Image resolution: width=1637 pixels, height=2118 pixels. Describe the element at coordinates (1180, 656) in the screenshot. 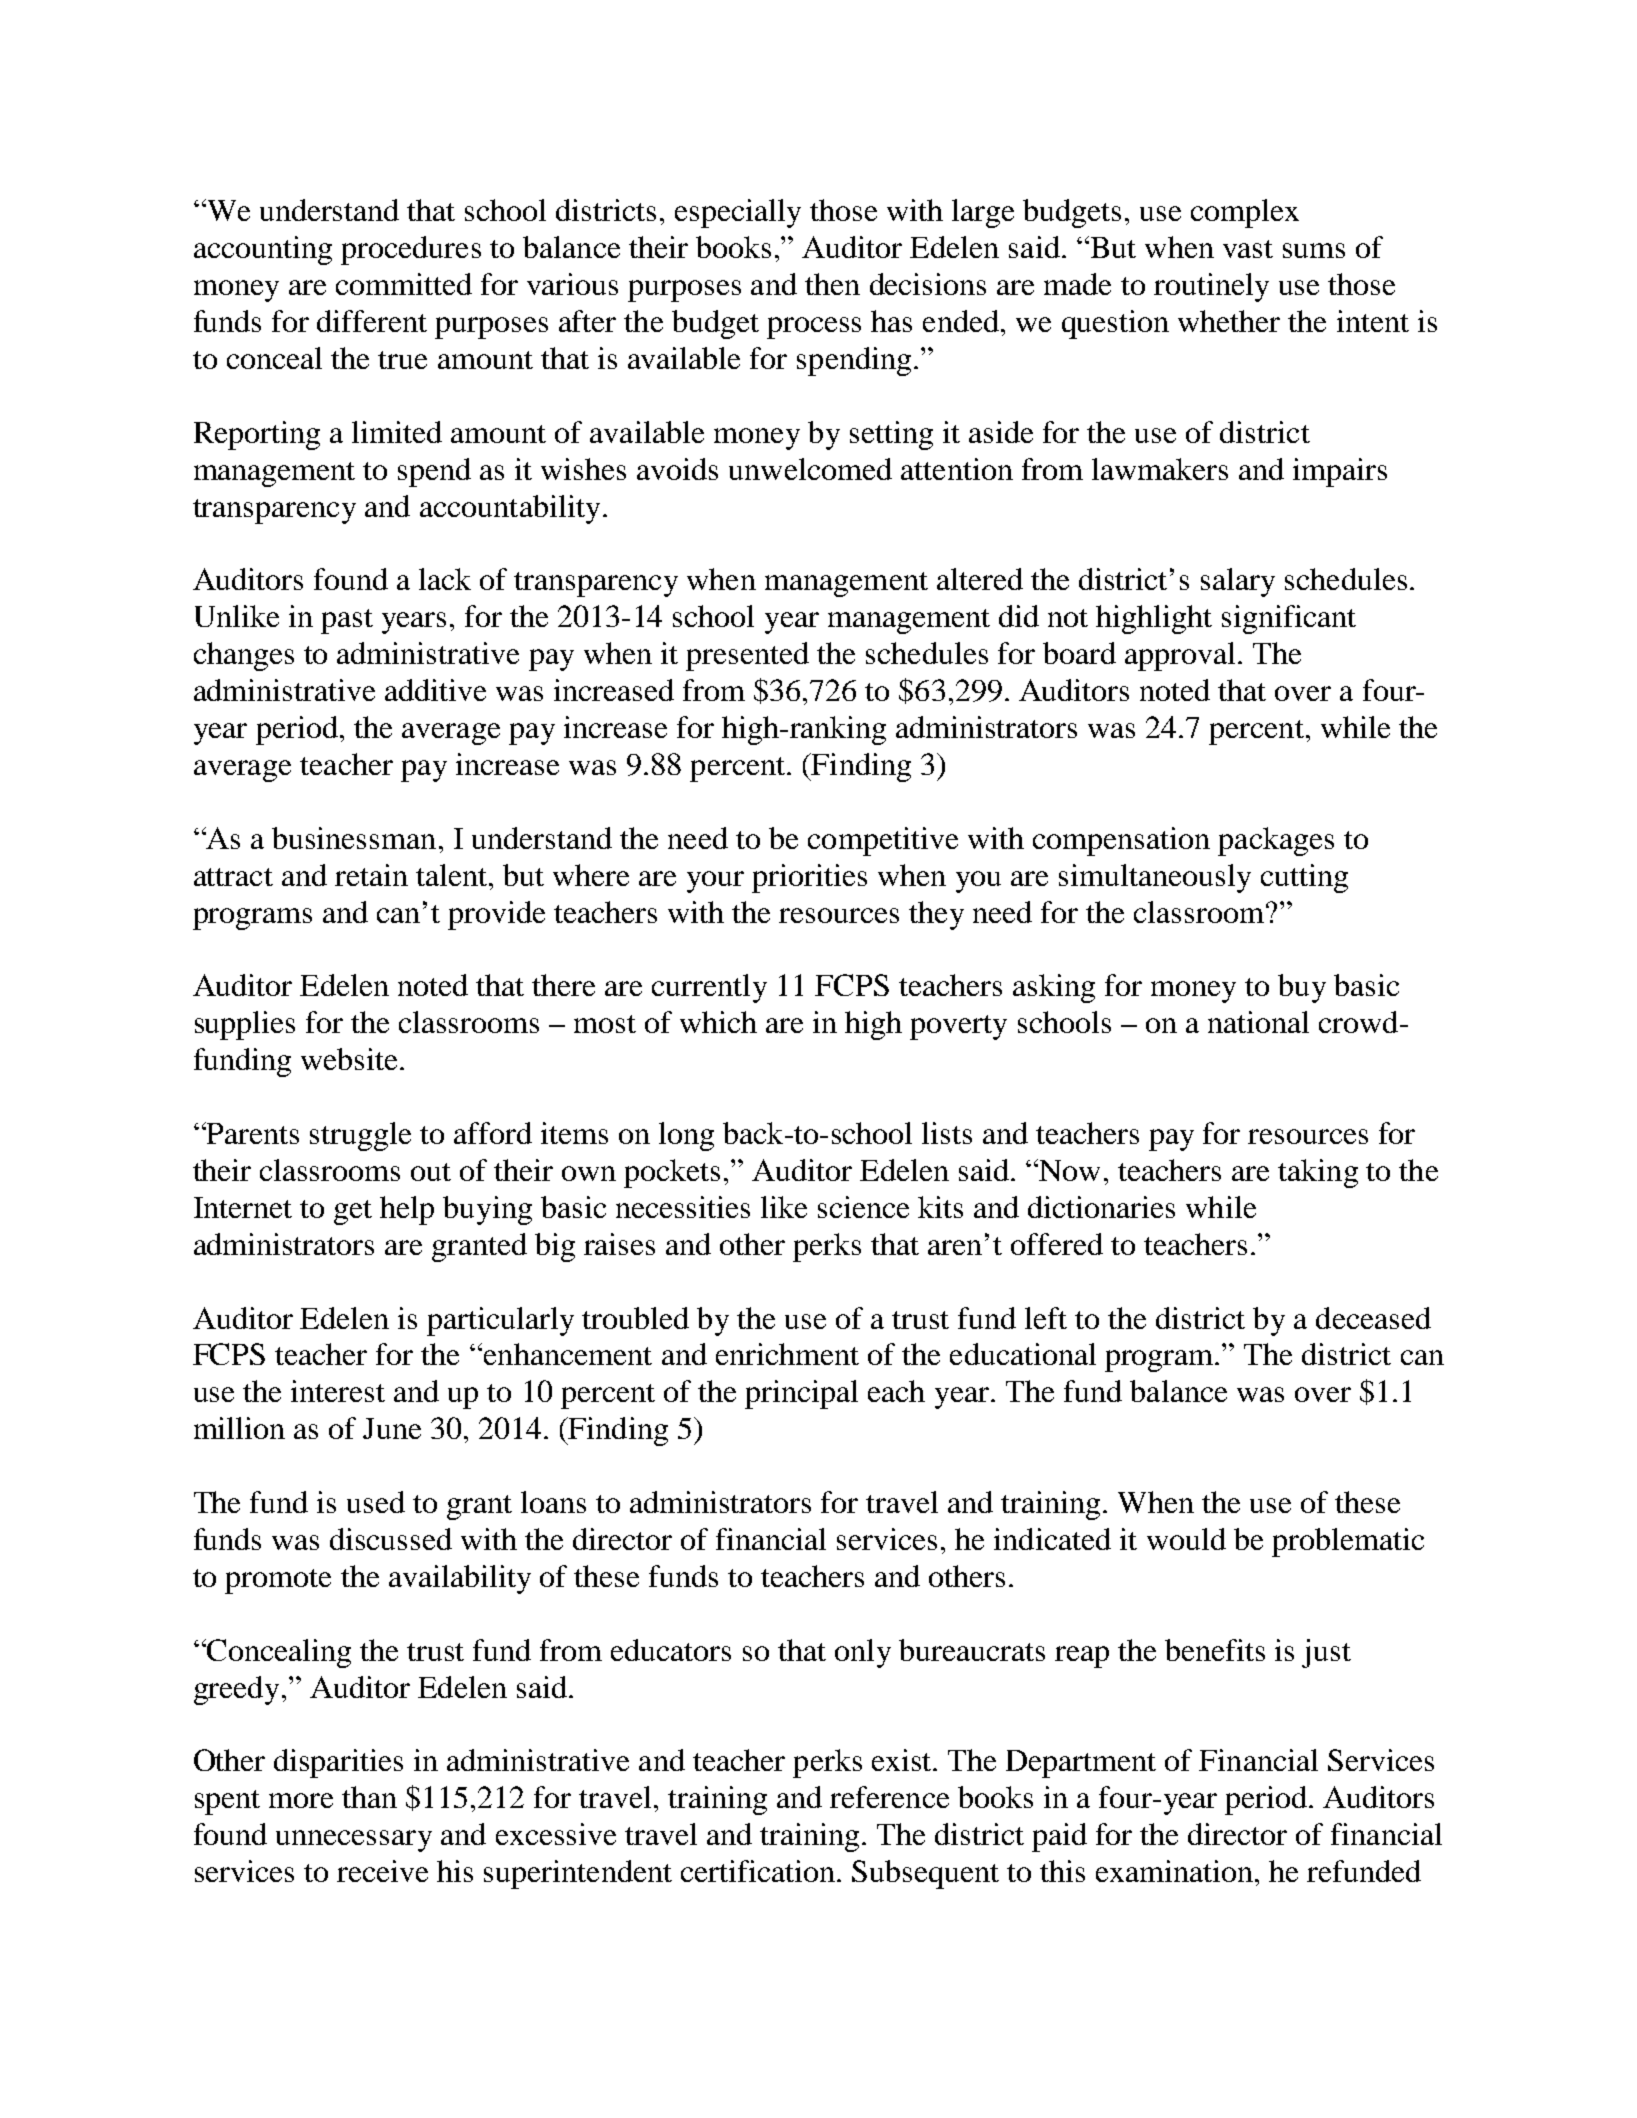

I see `approval` at that location.
